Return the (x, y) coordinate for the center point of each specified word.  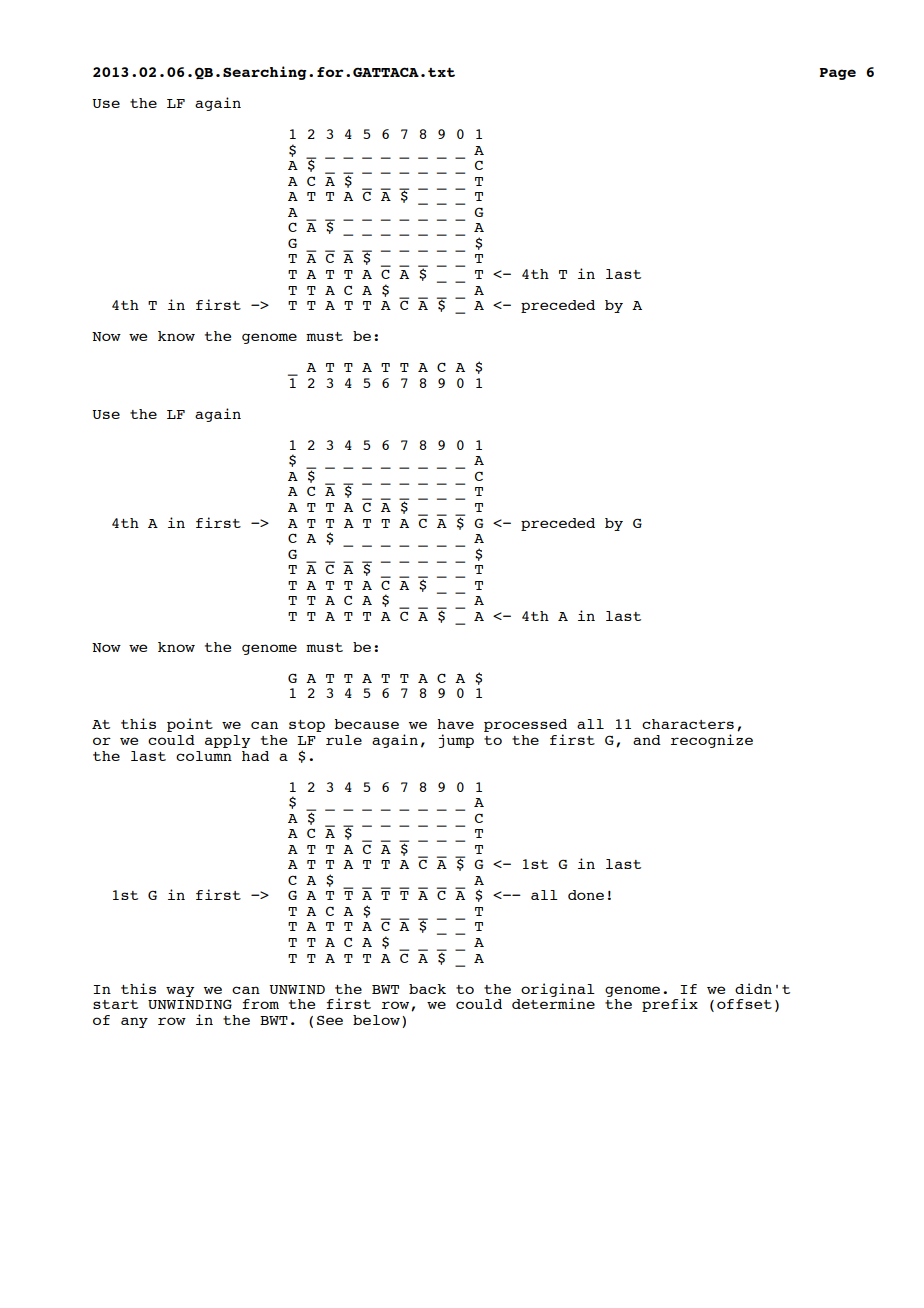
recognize (712, 741)
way (180, 991)
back (427, 989)
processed (525, 727)
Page (838, 74)
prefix (670, 1005)
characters (688, 724)
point (190, 725)
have (455, 724)
